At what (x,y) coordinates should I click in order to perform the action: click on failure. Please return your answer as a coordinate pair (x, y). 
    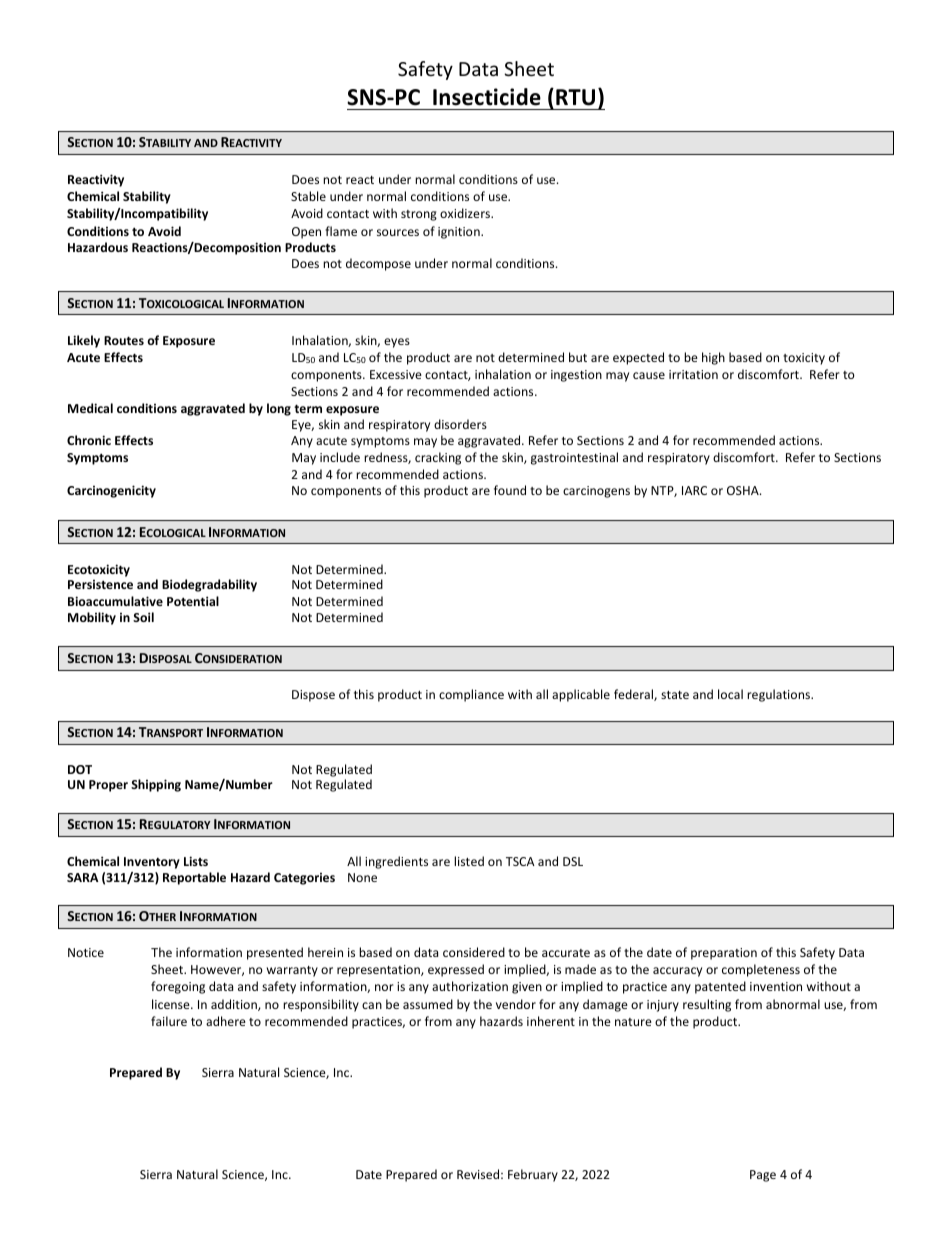
    Looking at the image, I should click on (169, 1021).
